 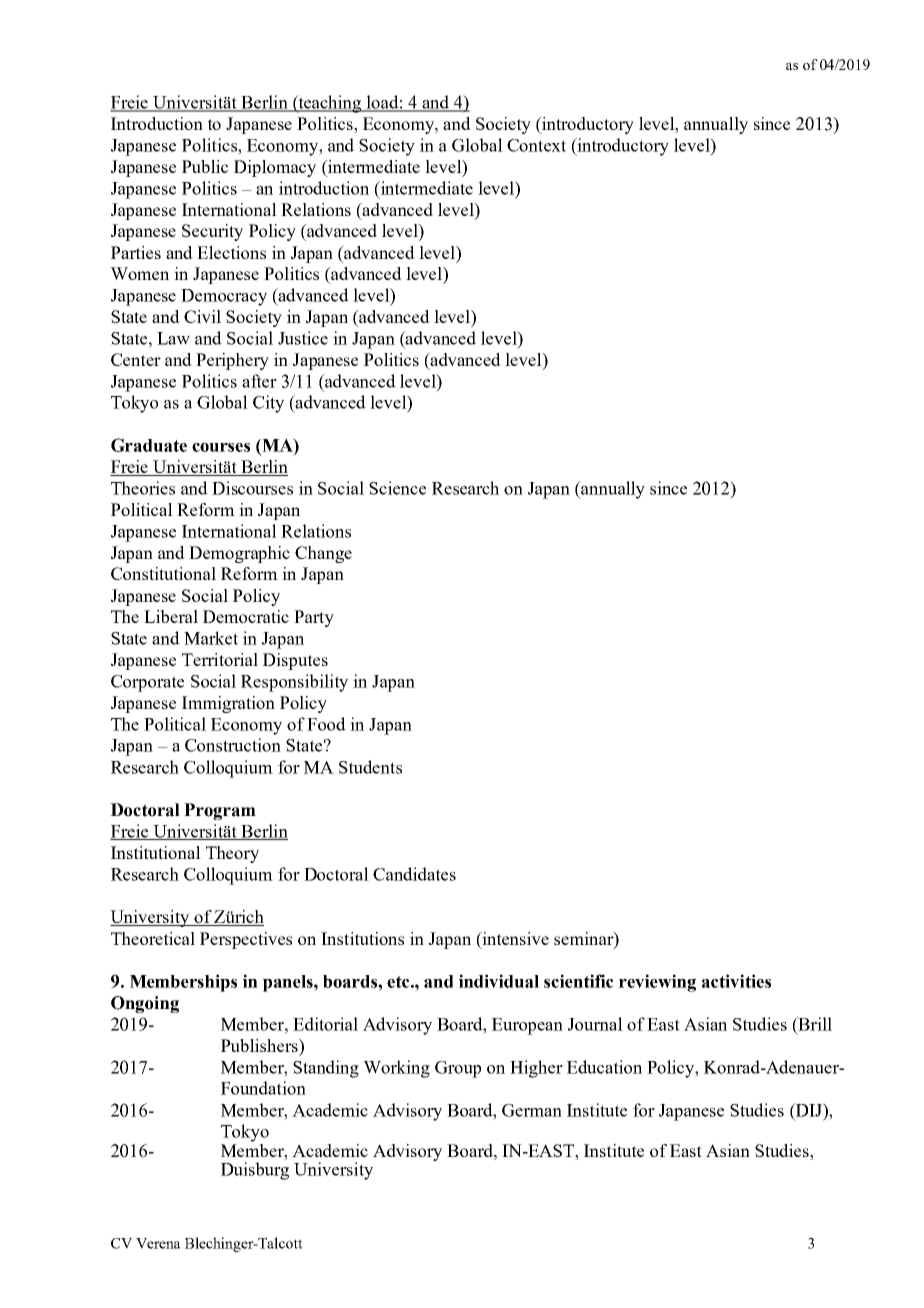 I want to click on Context, so click(x=536, y=145).
